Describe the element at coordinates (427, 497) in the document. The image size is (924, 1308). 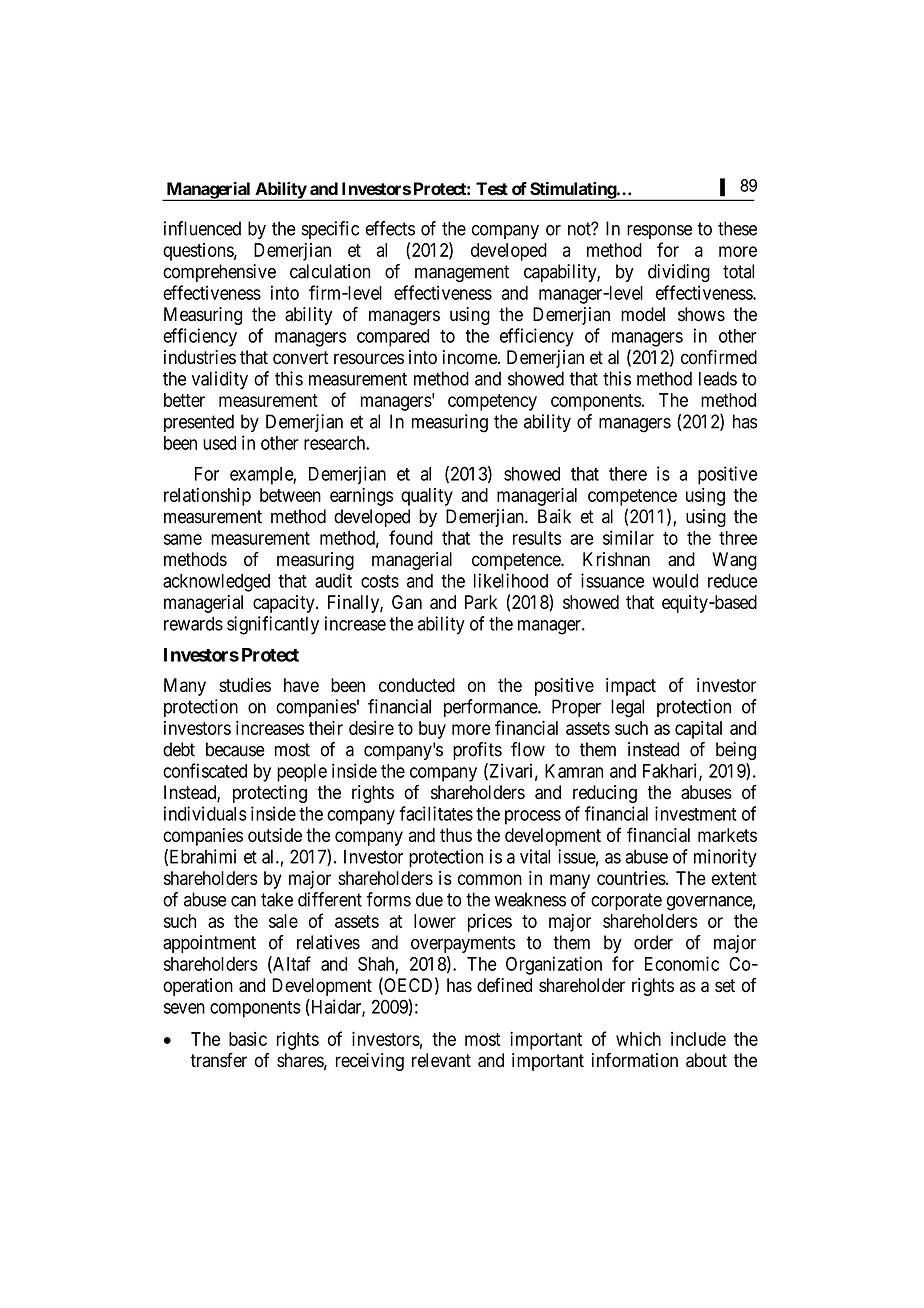
I see `quality` at that location.
